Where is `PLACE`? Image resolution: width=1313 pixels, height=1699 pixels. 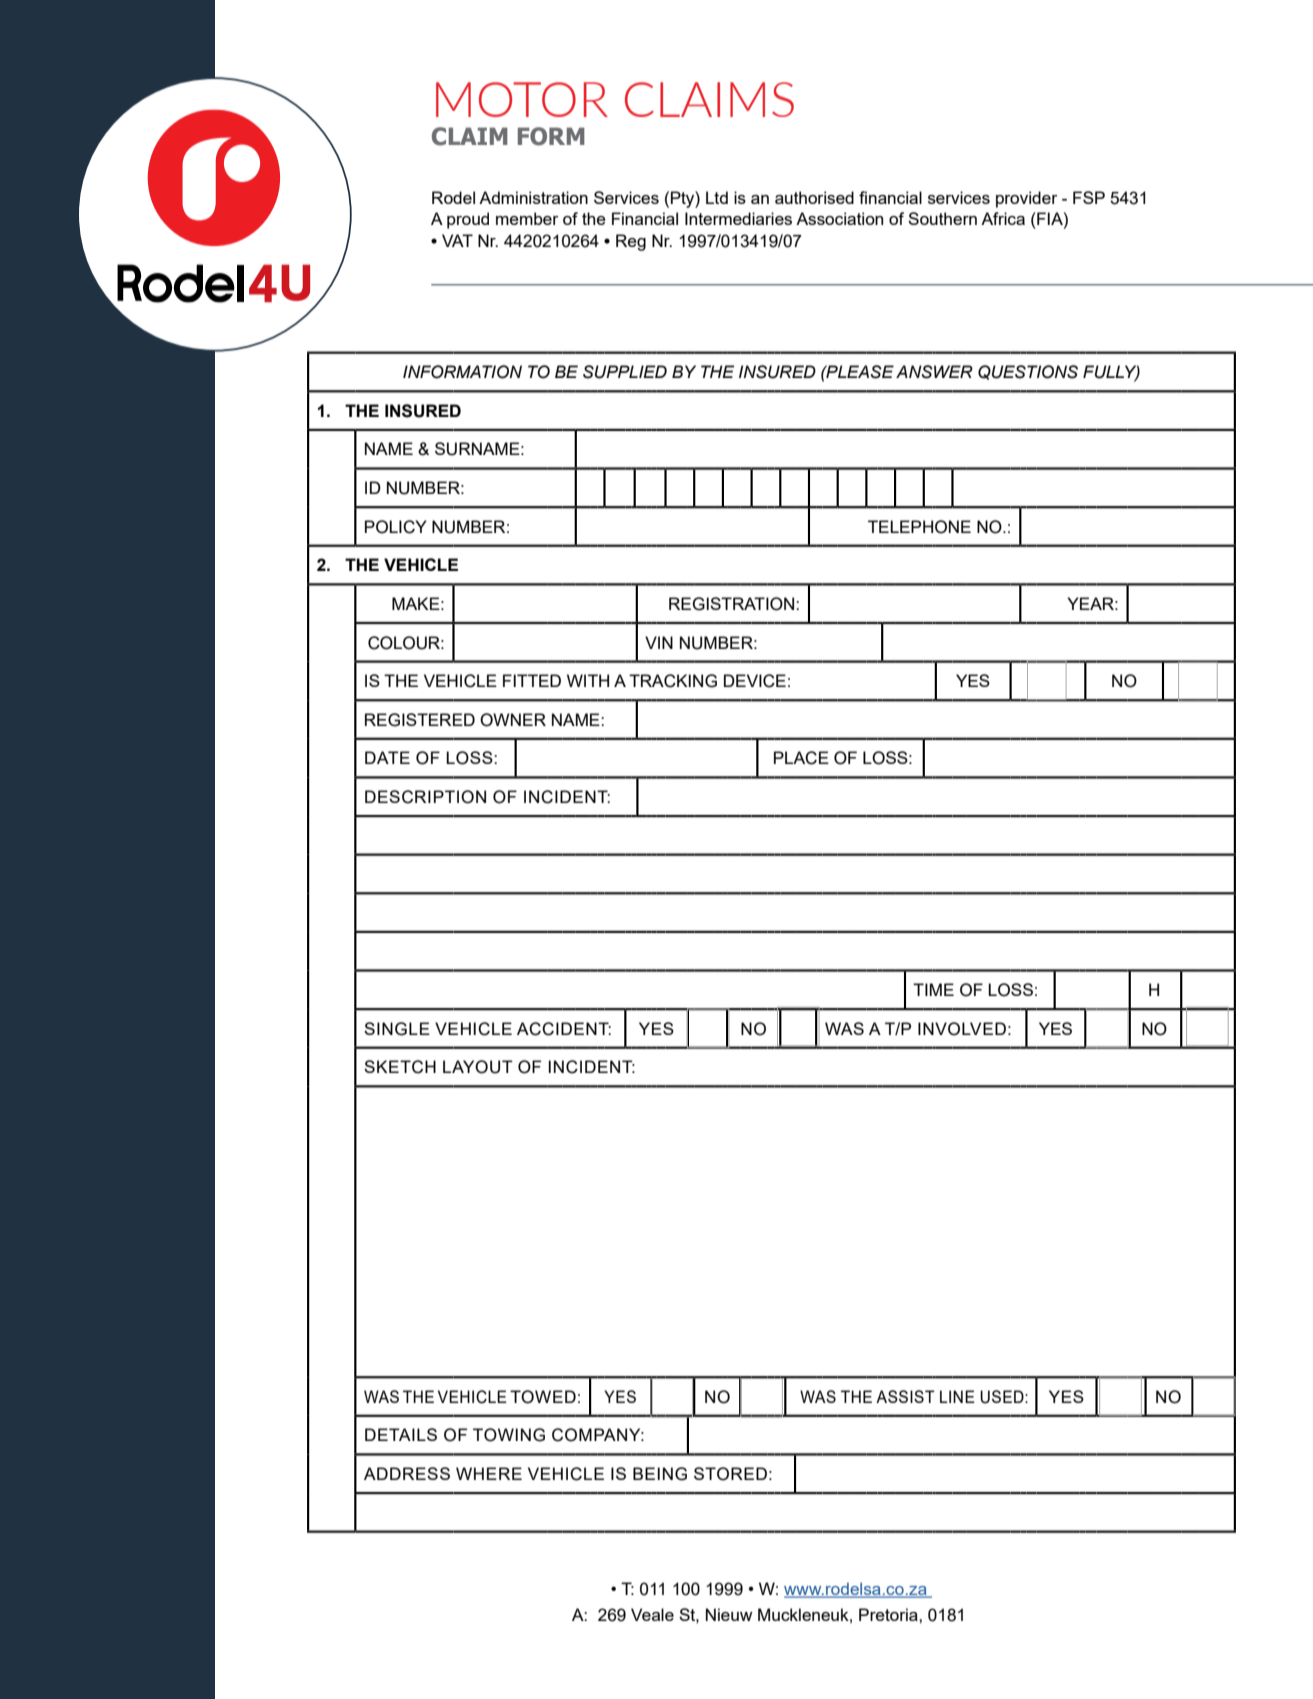
PLACE is located at coordinates (801, 758).
